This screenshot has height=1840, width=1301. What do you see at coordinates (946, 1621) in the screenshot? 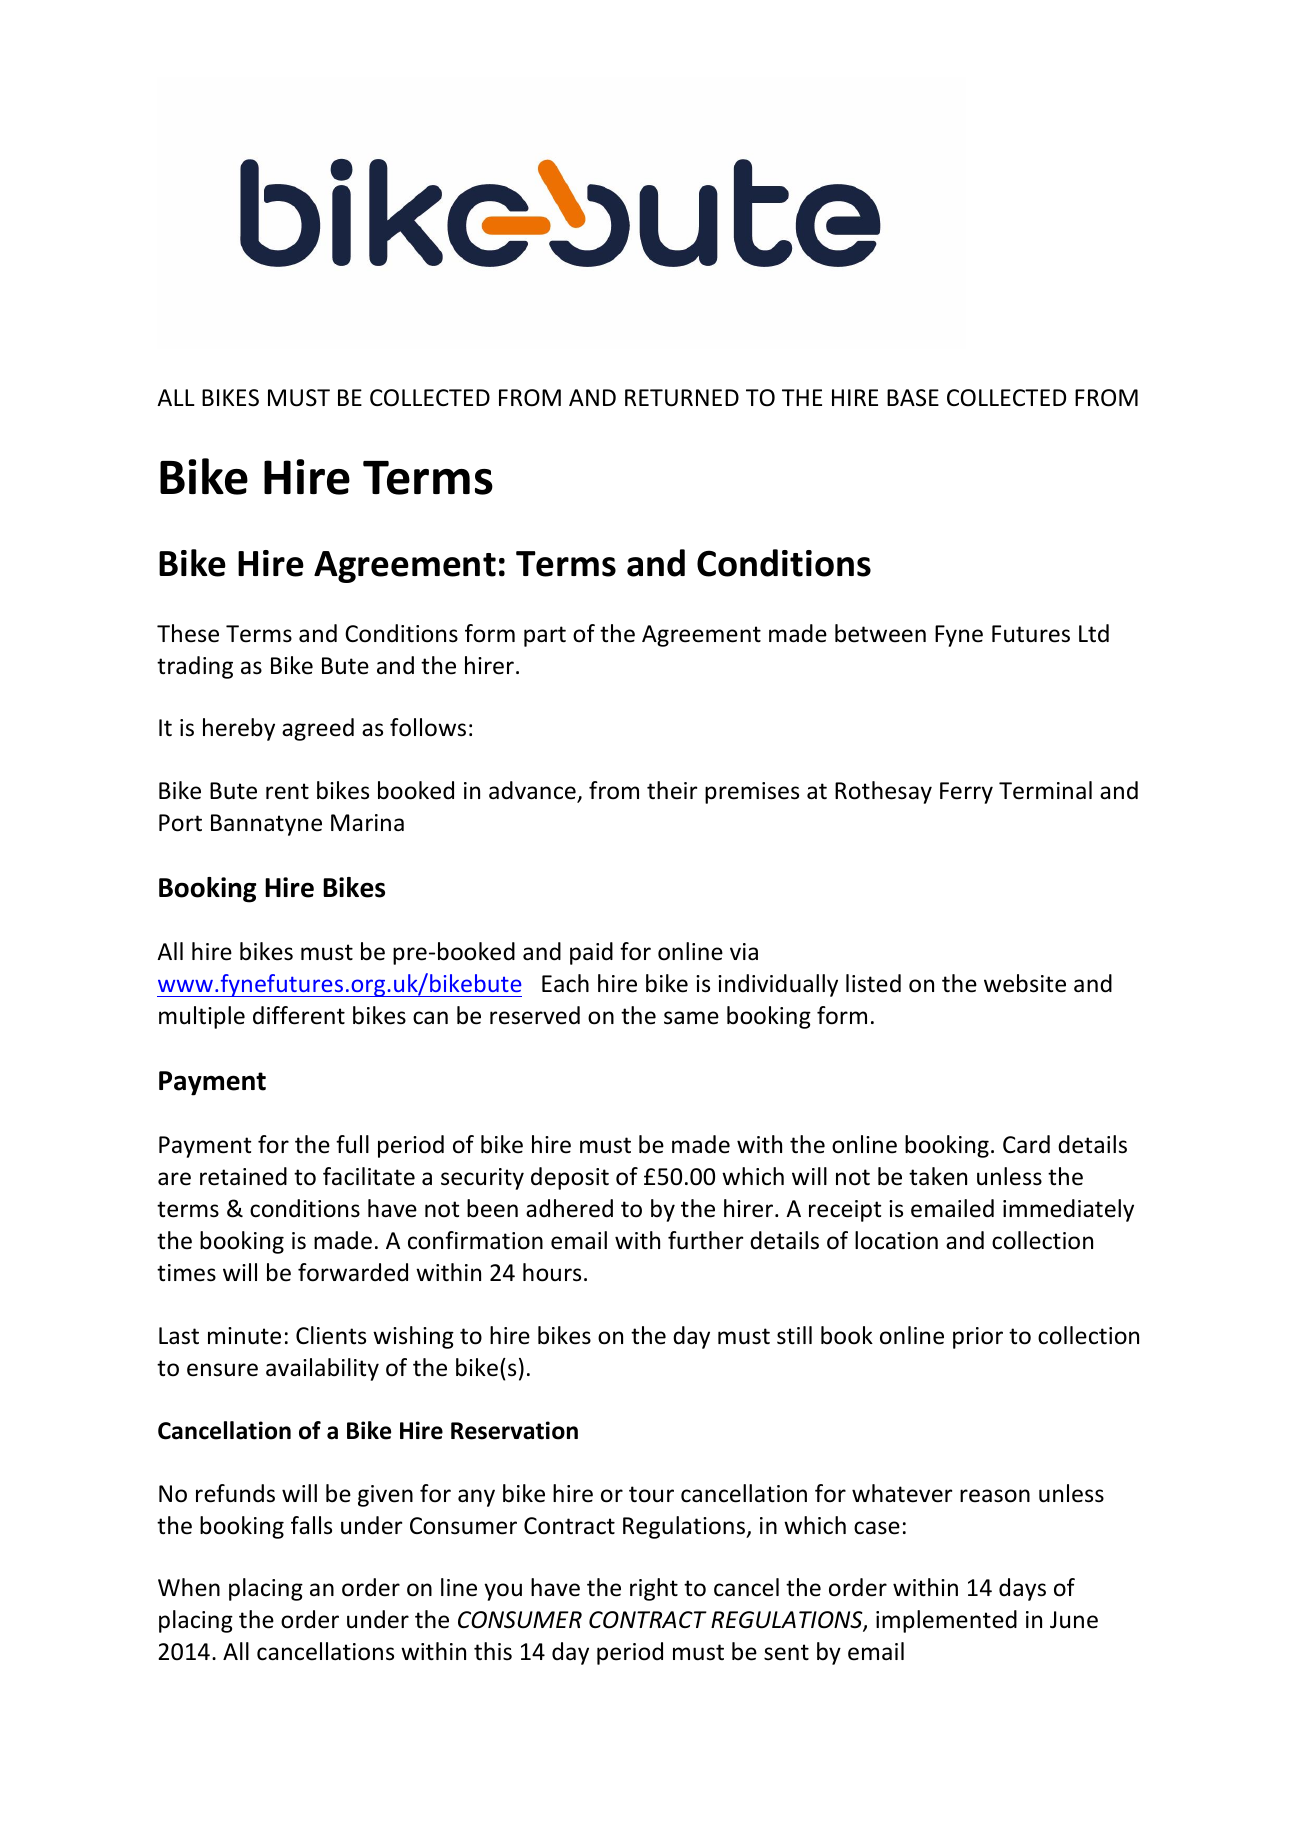
I see `implemented` at bounding box center [946, 1621].
